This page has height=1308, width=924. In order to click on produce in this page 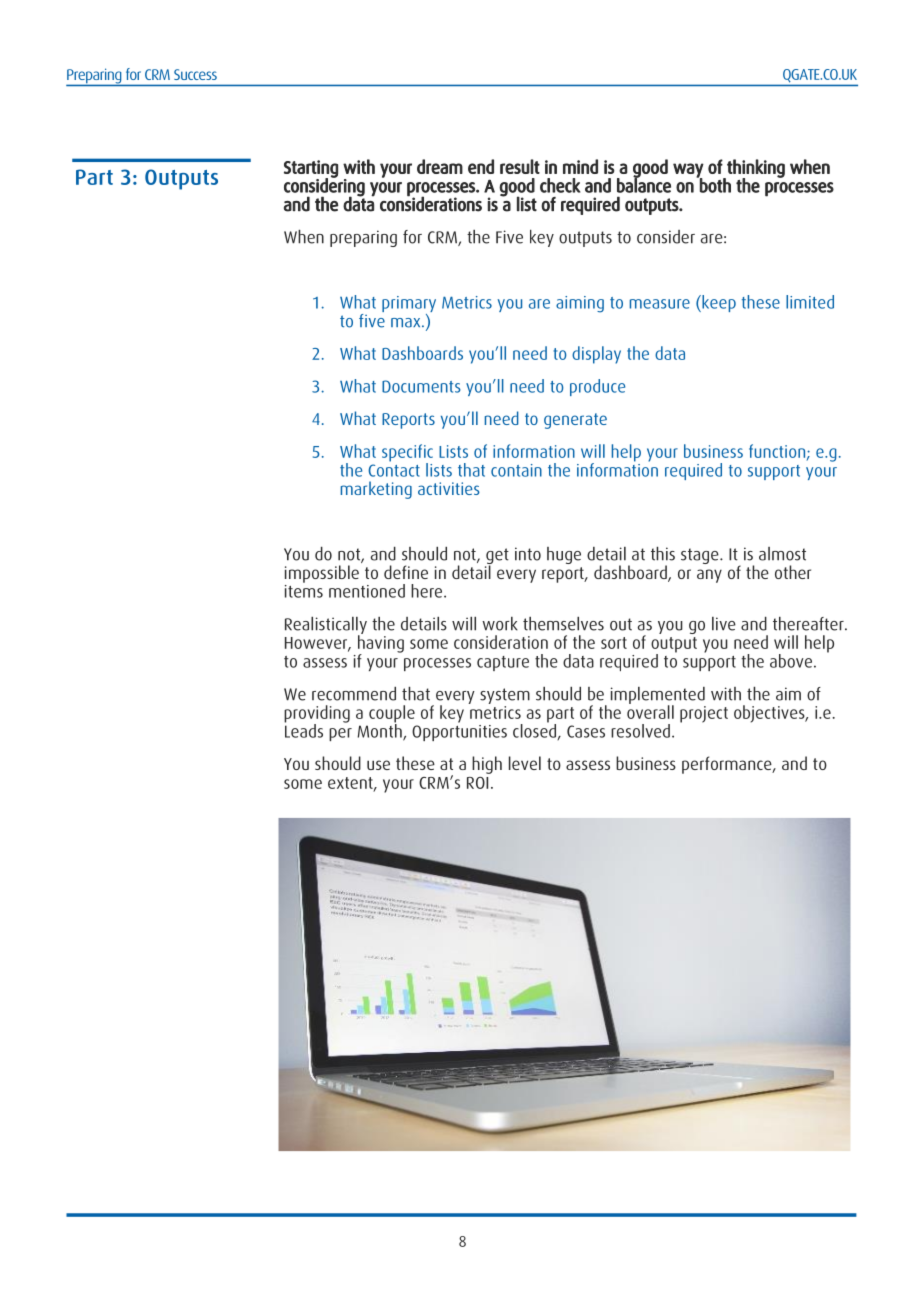, I will do `click(597, 387)`.
